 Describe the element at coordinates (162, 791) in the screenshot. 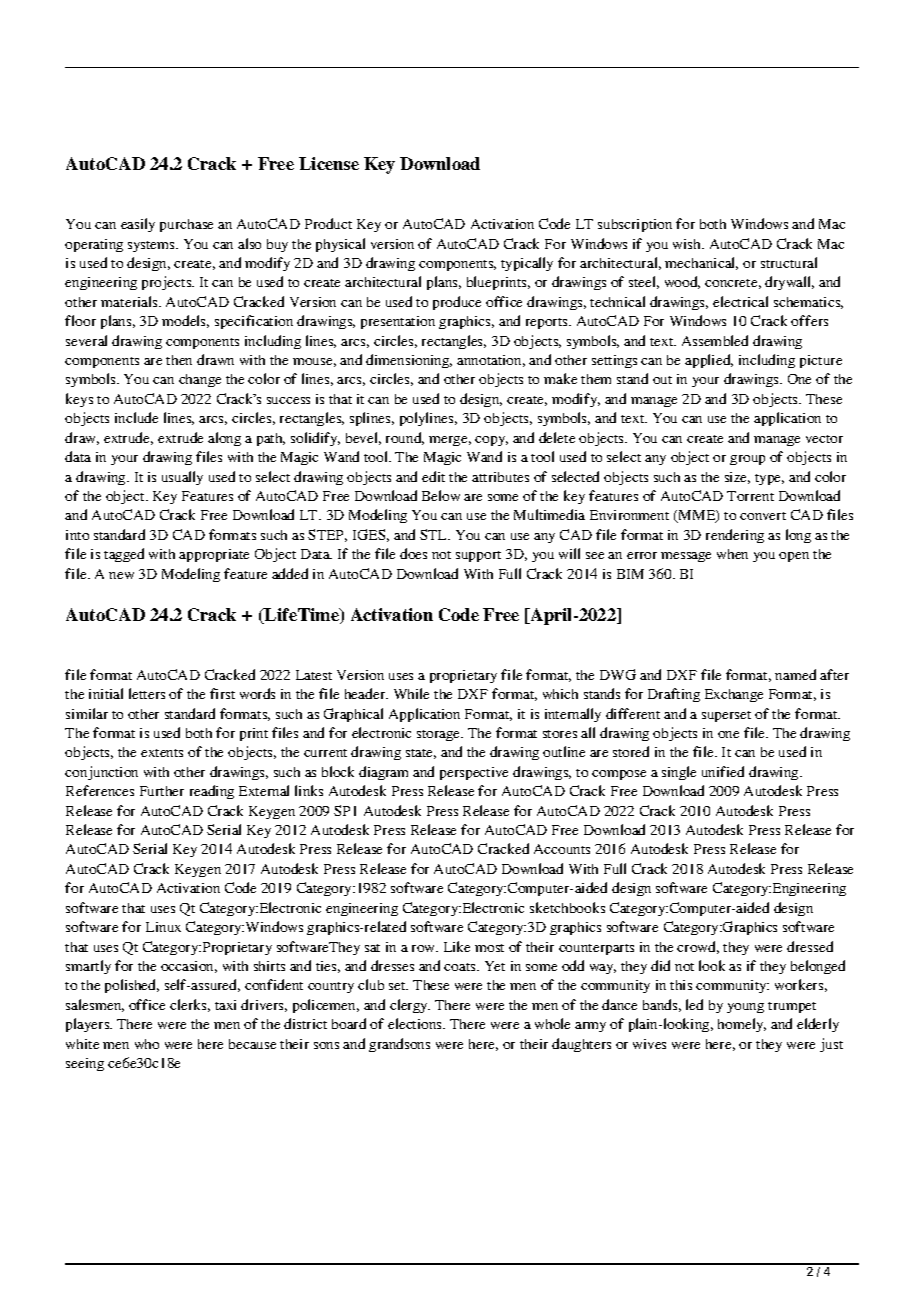

I see `Further` at that location.
